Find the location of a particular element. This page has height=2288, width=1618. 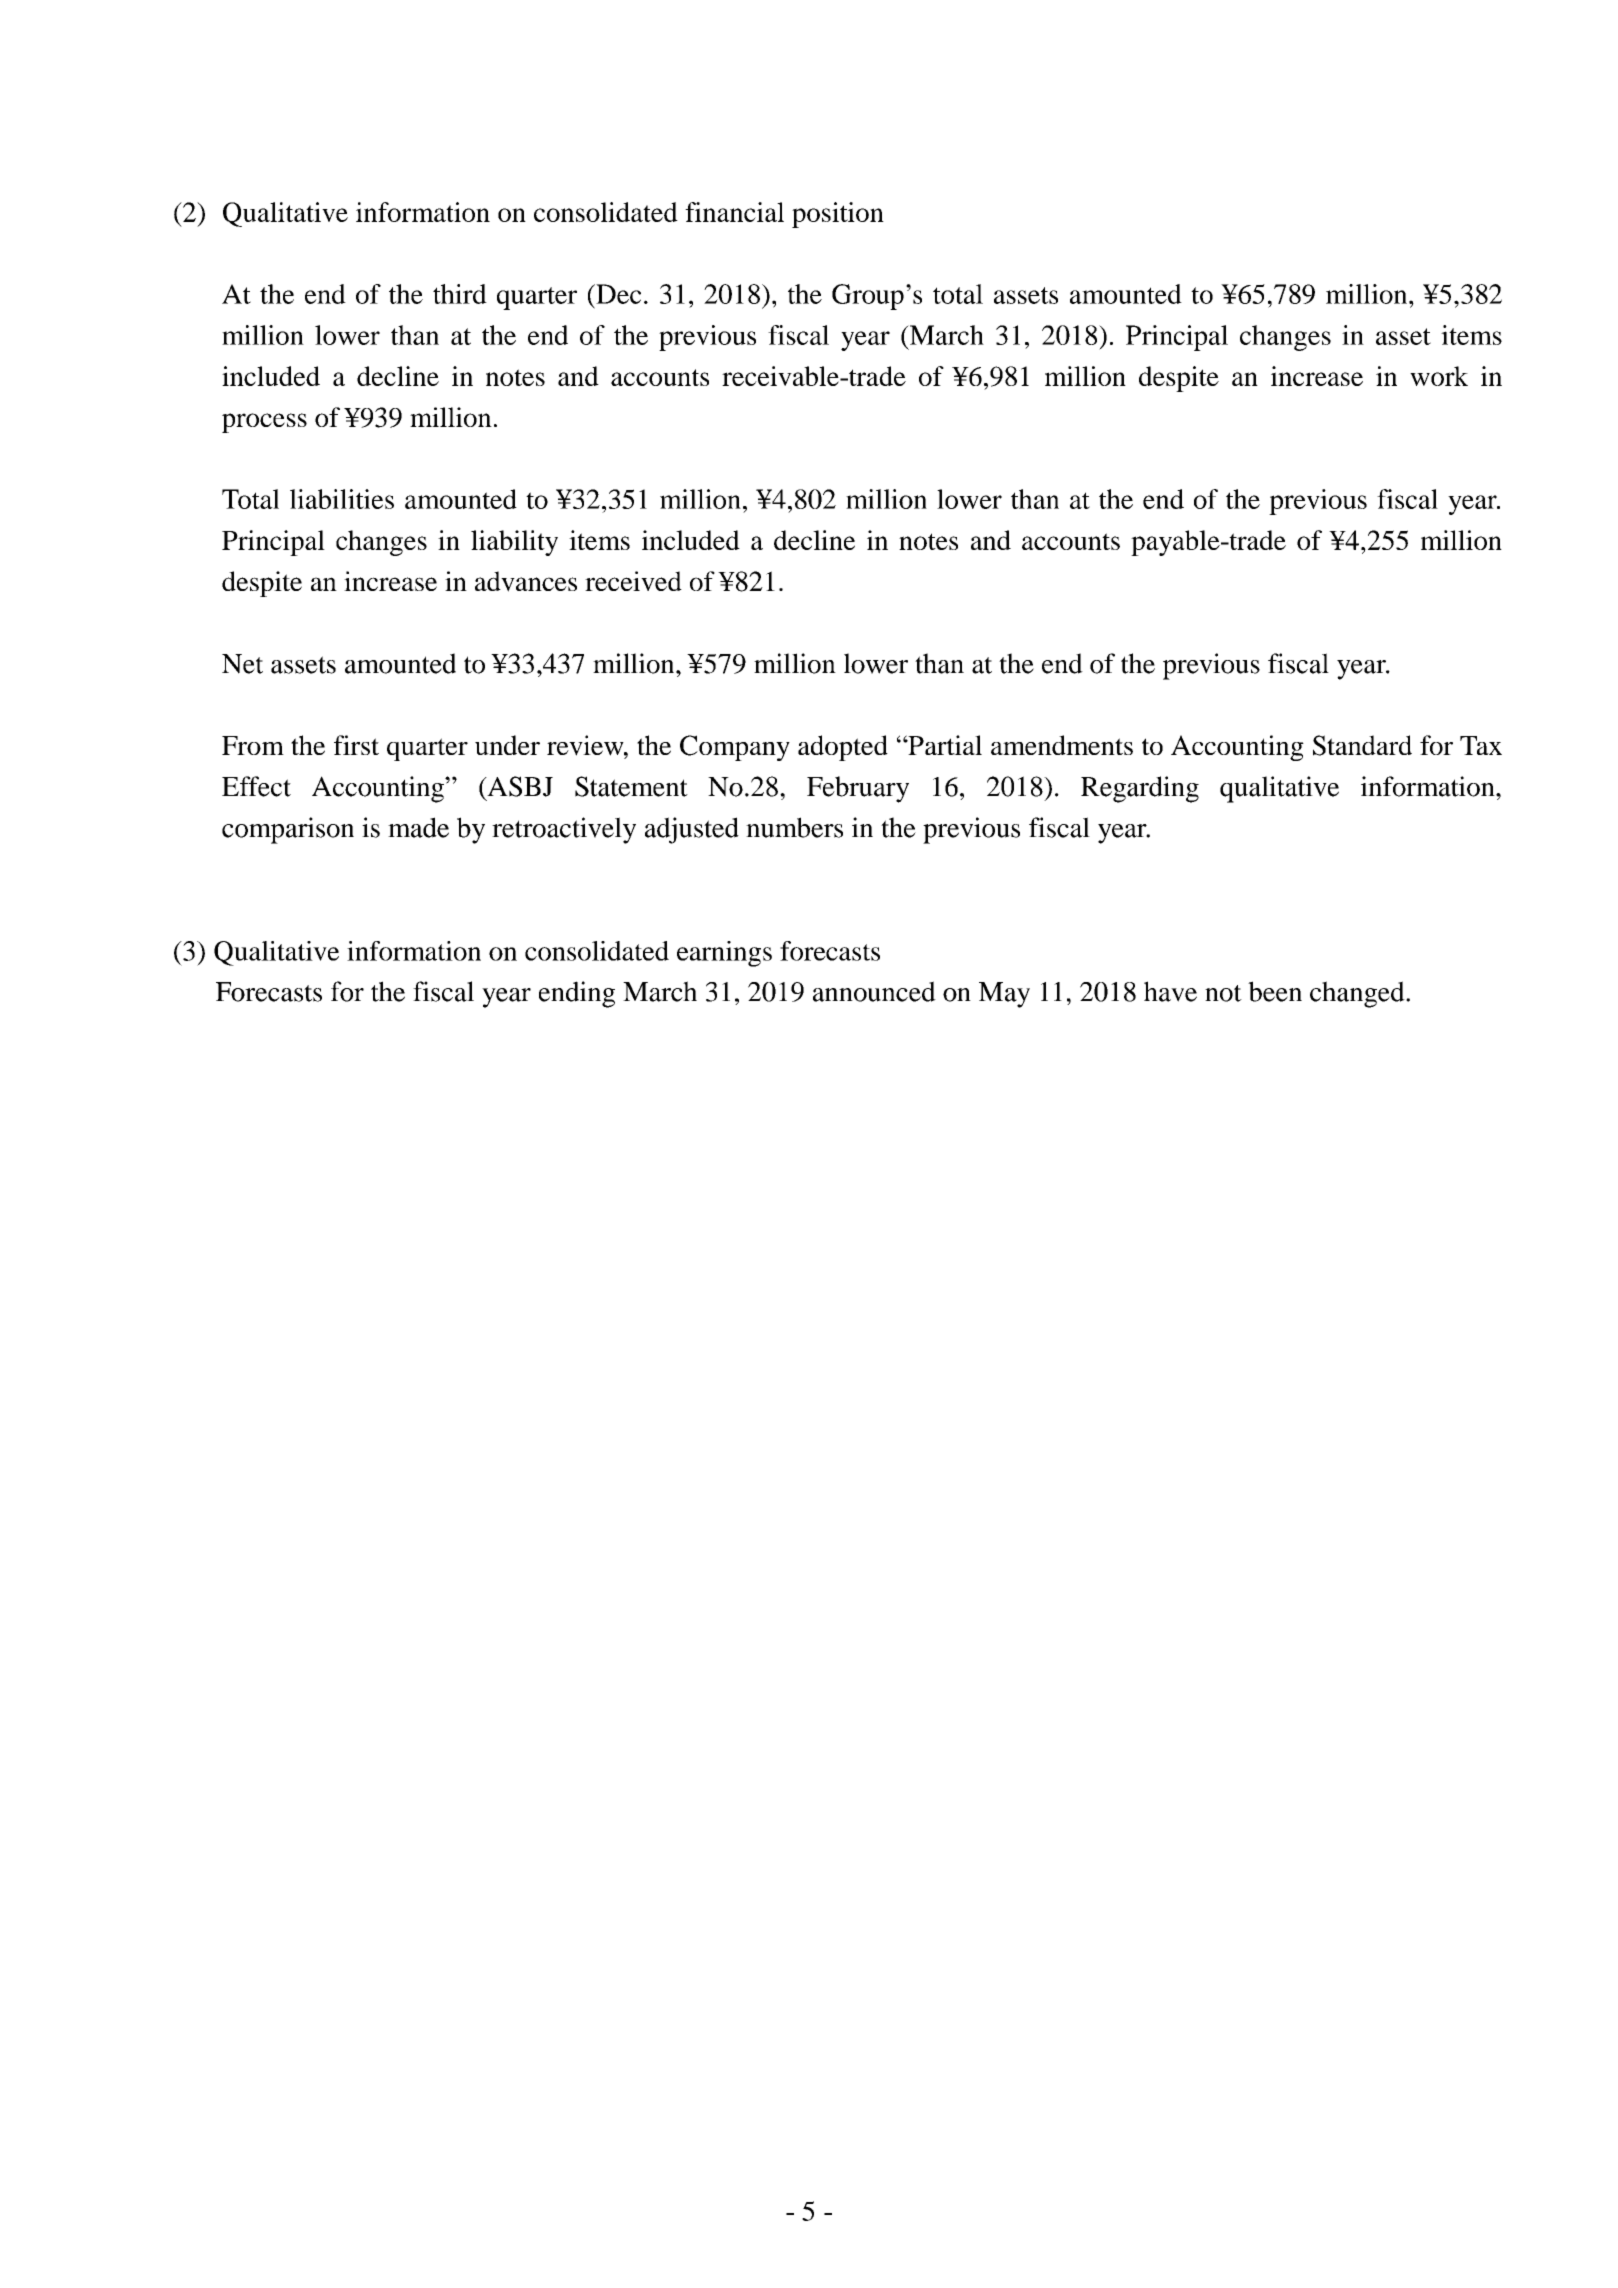

Tax is located at coordinates (1481, 745).
